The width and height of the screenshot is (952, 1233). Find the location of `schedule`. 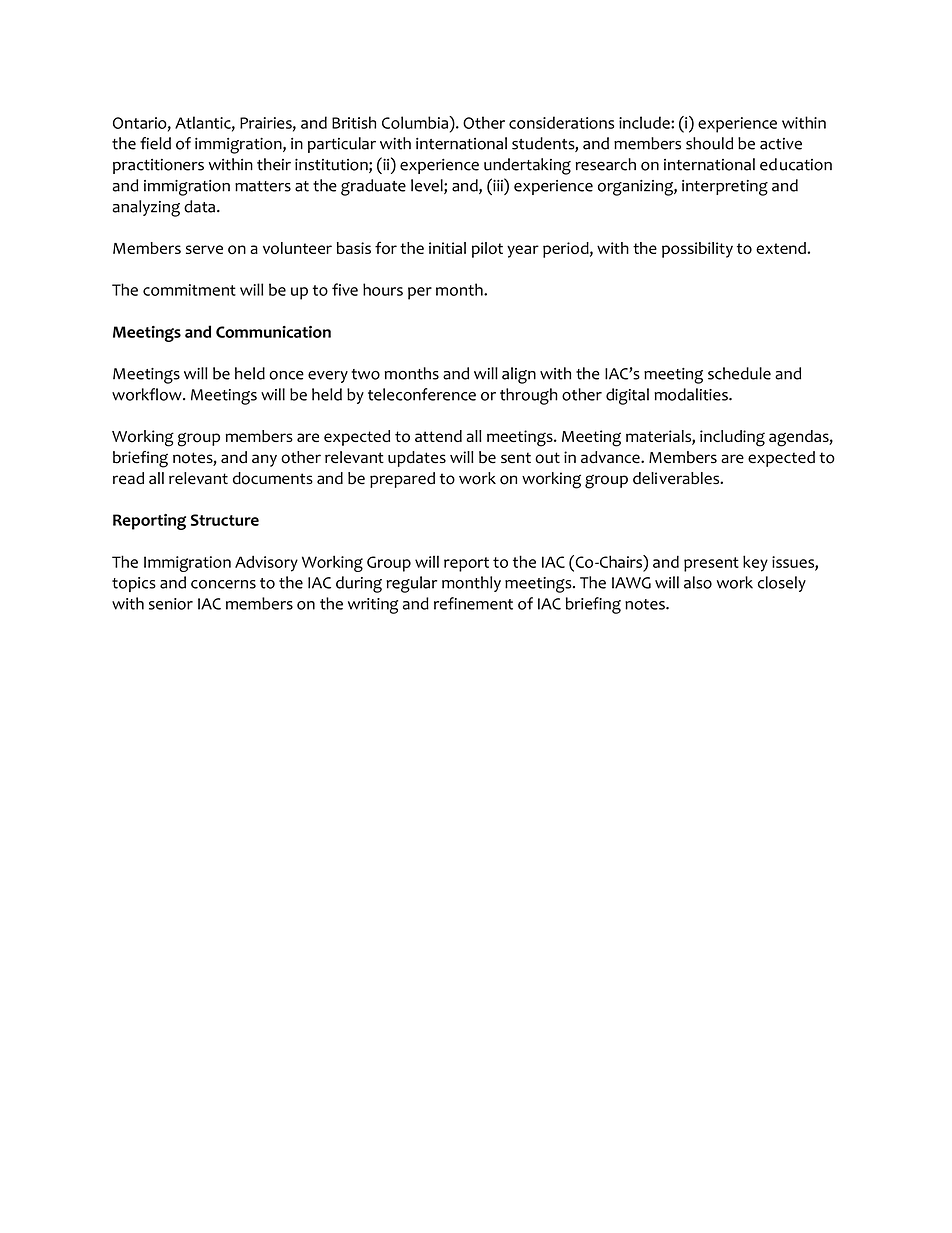

schedule is located at coordinates (739, 373).
